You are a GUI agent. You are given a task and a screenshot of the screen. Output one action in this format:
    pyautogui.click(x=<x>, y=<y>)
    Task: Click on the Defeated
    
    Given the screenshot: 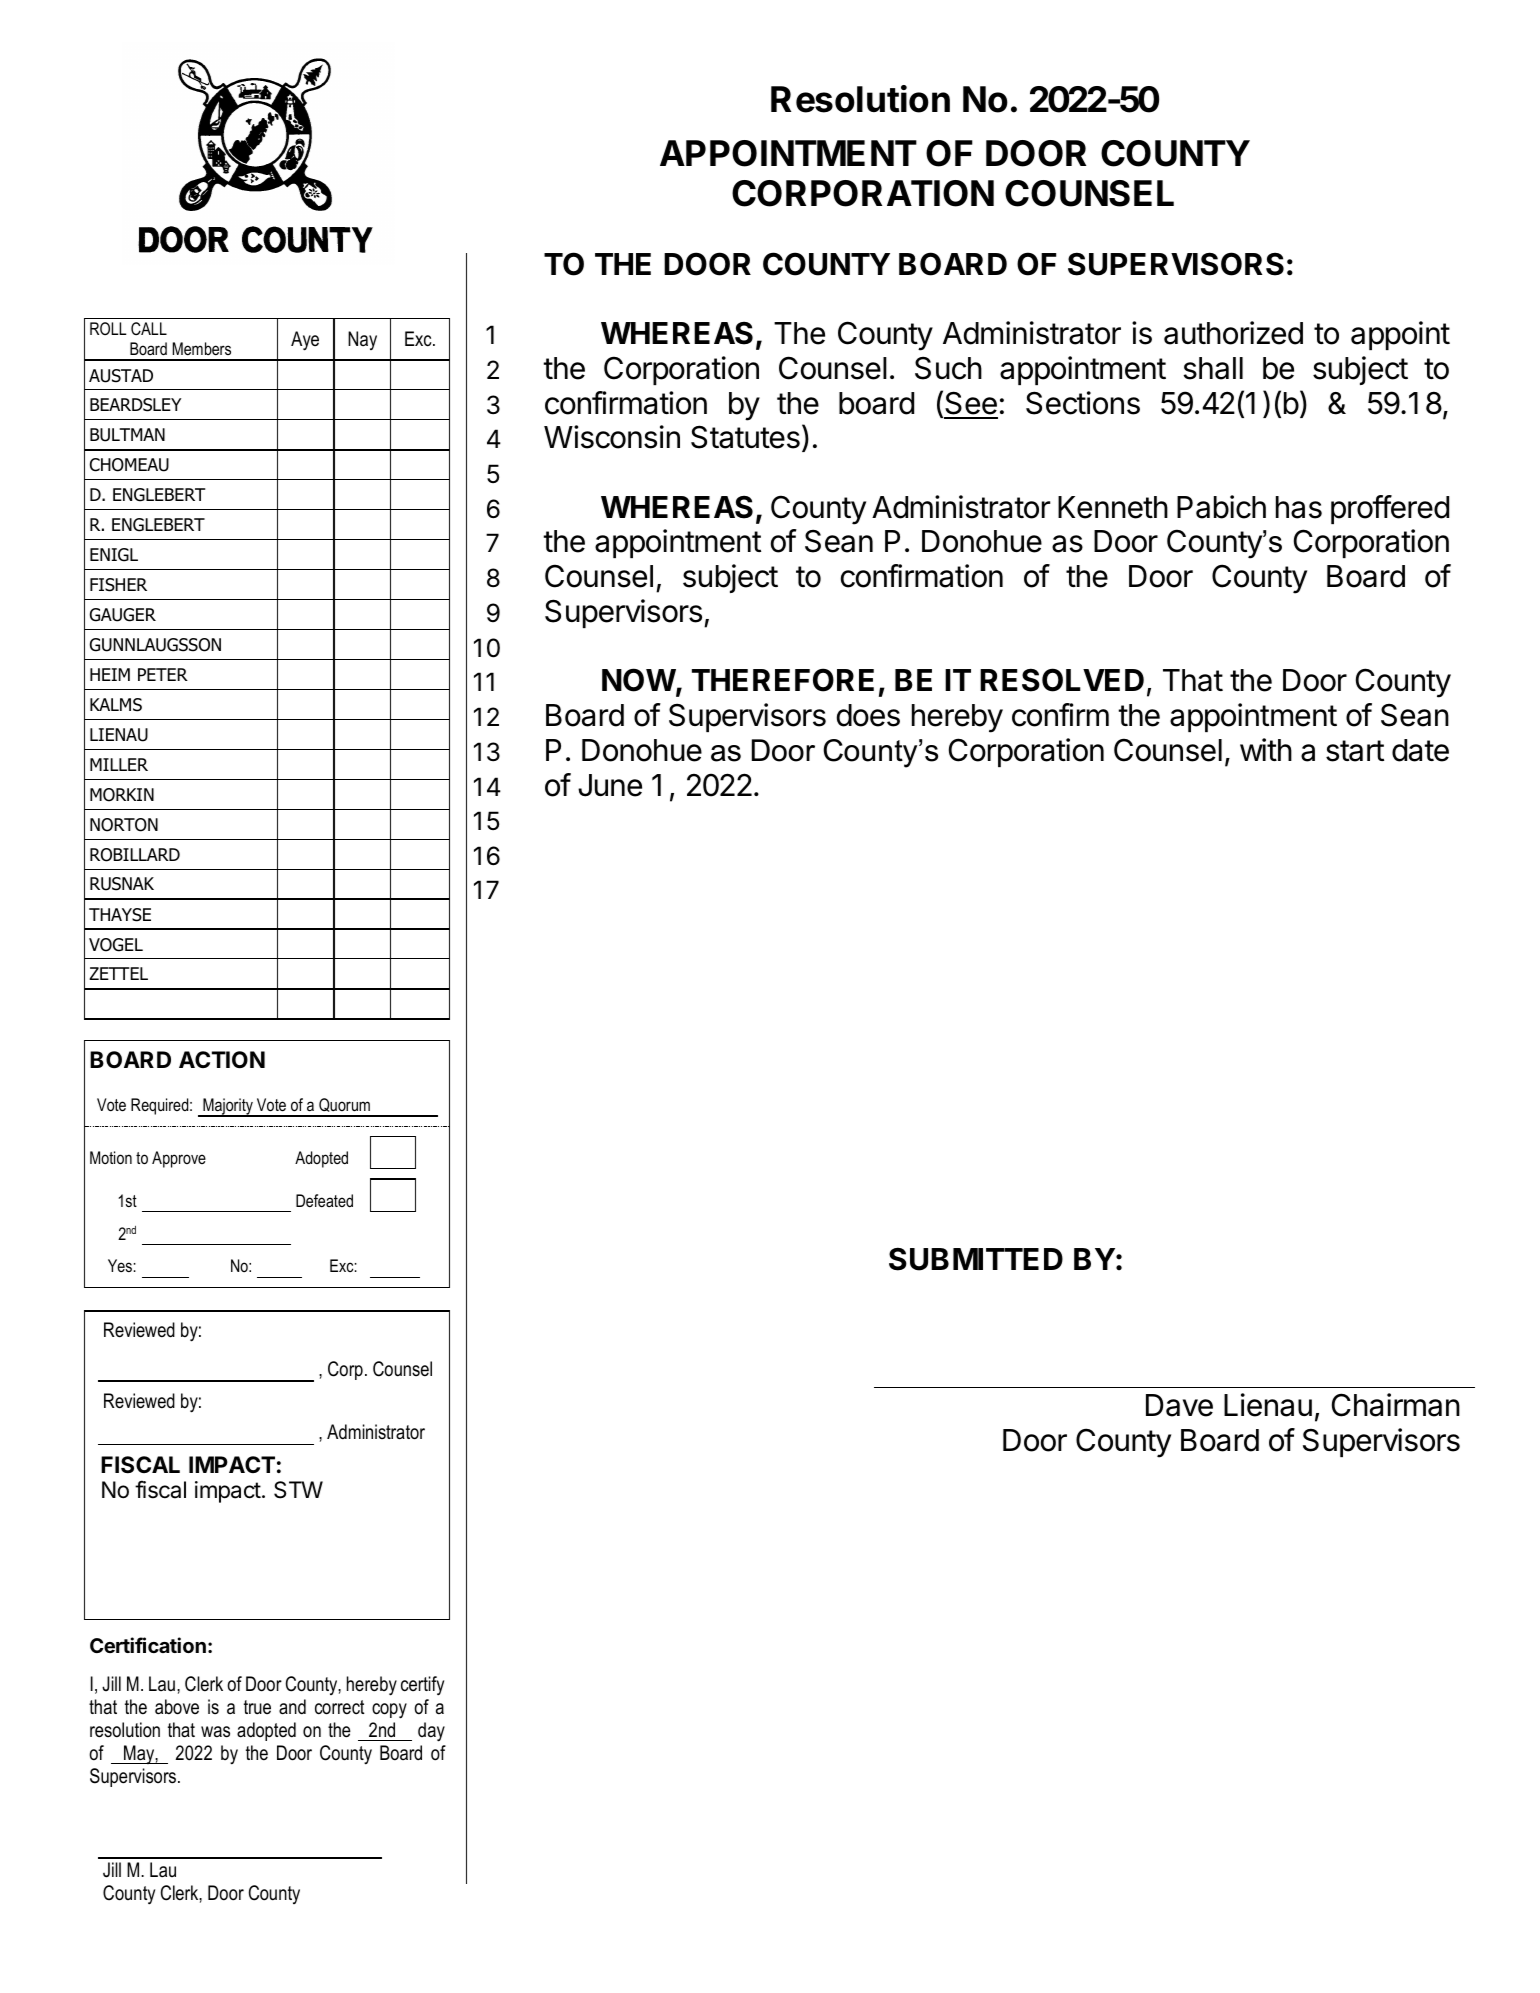 What is the action you would take?
    pyautogui.click(x=324, y=1200)
